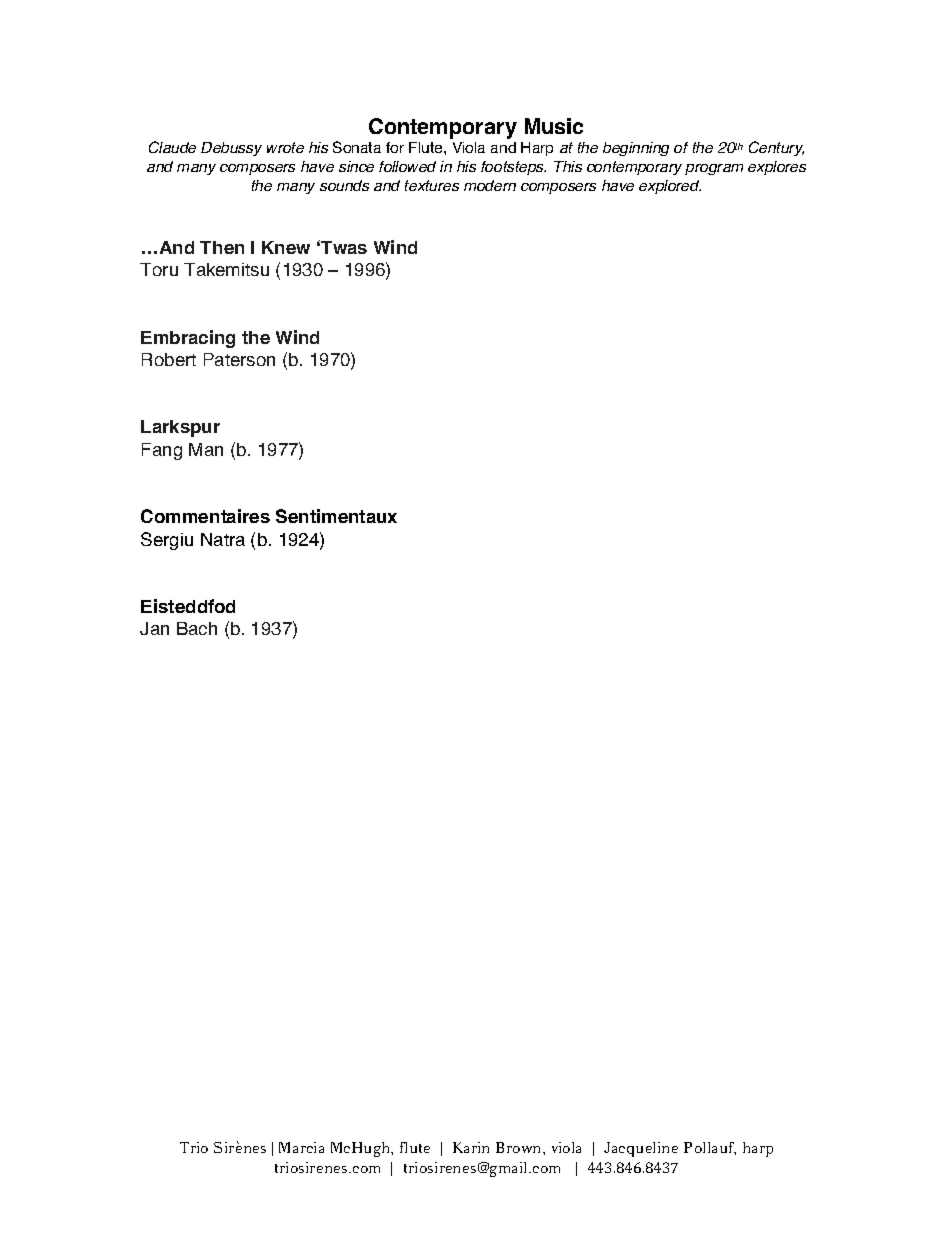 This document has width=952, height=1233. What do you see at coordinates (285, 147) in the document?
I see `wrote` at bounding box center [285, 147].
